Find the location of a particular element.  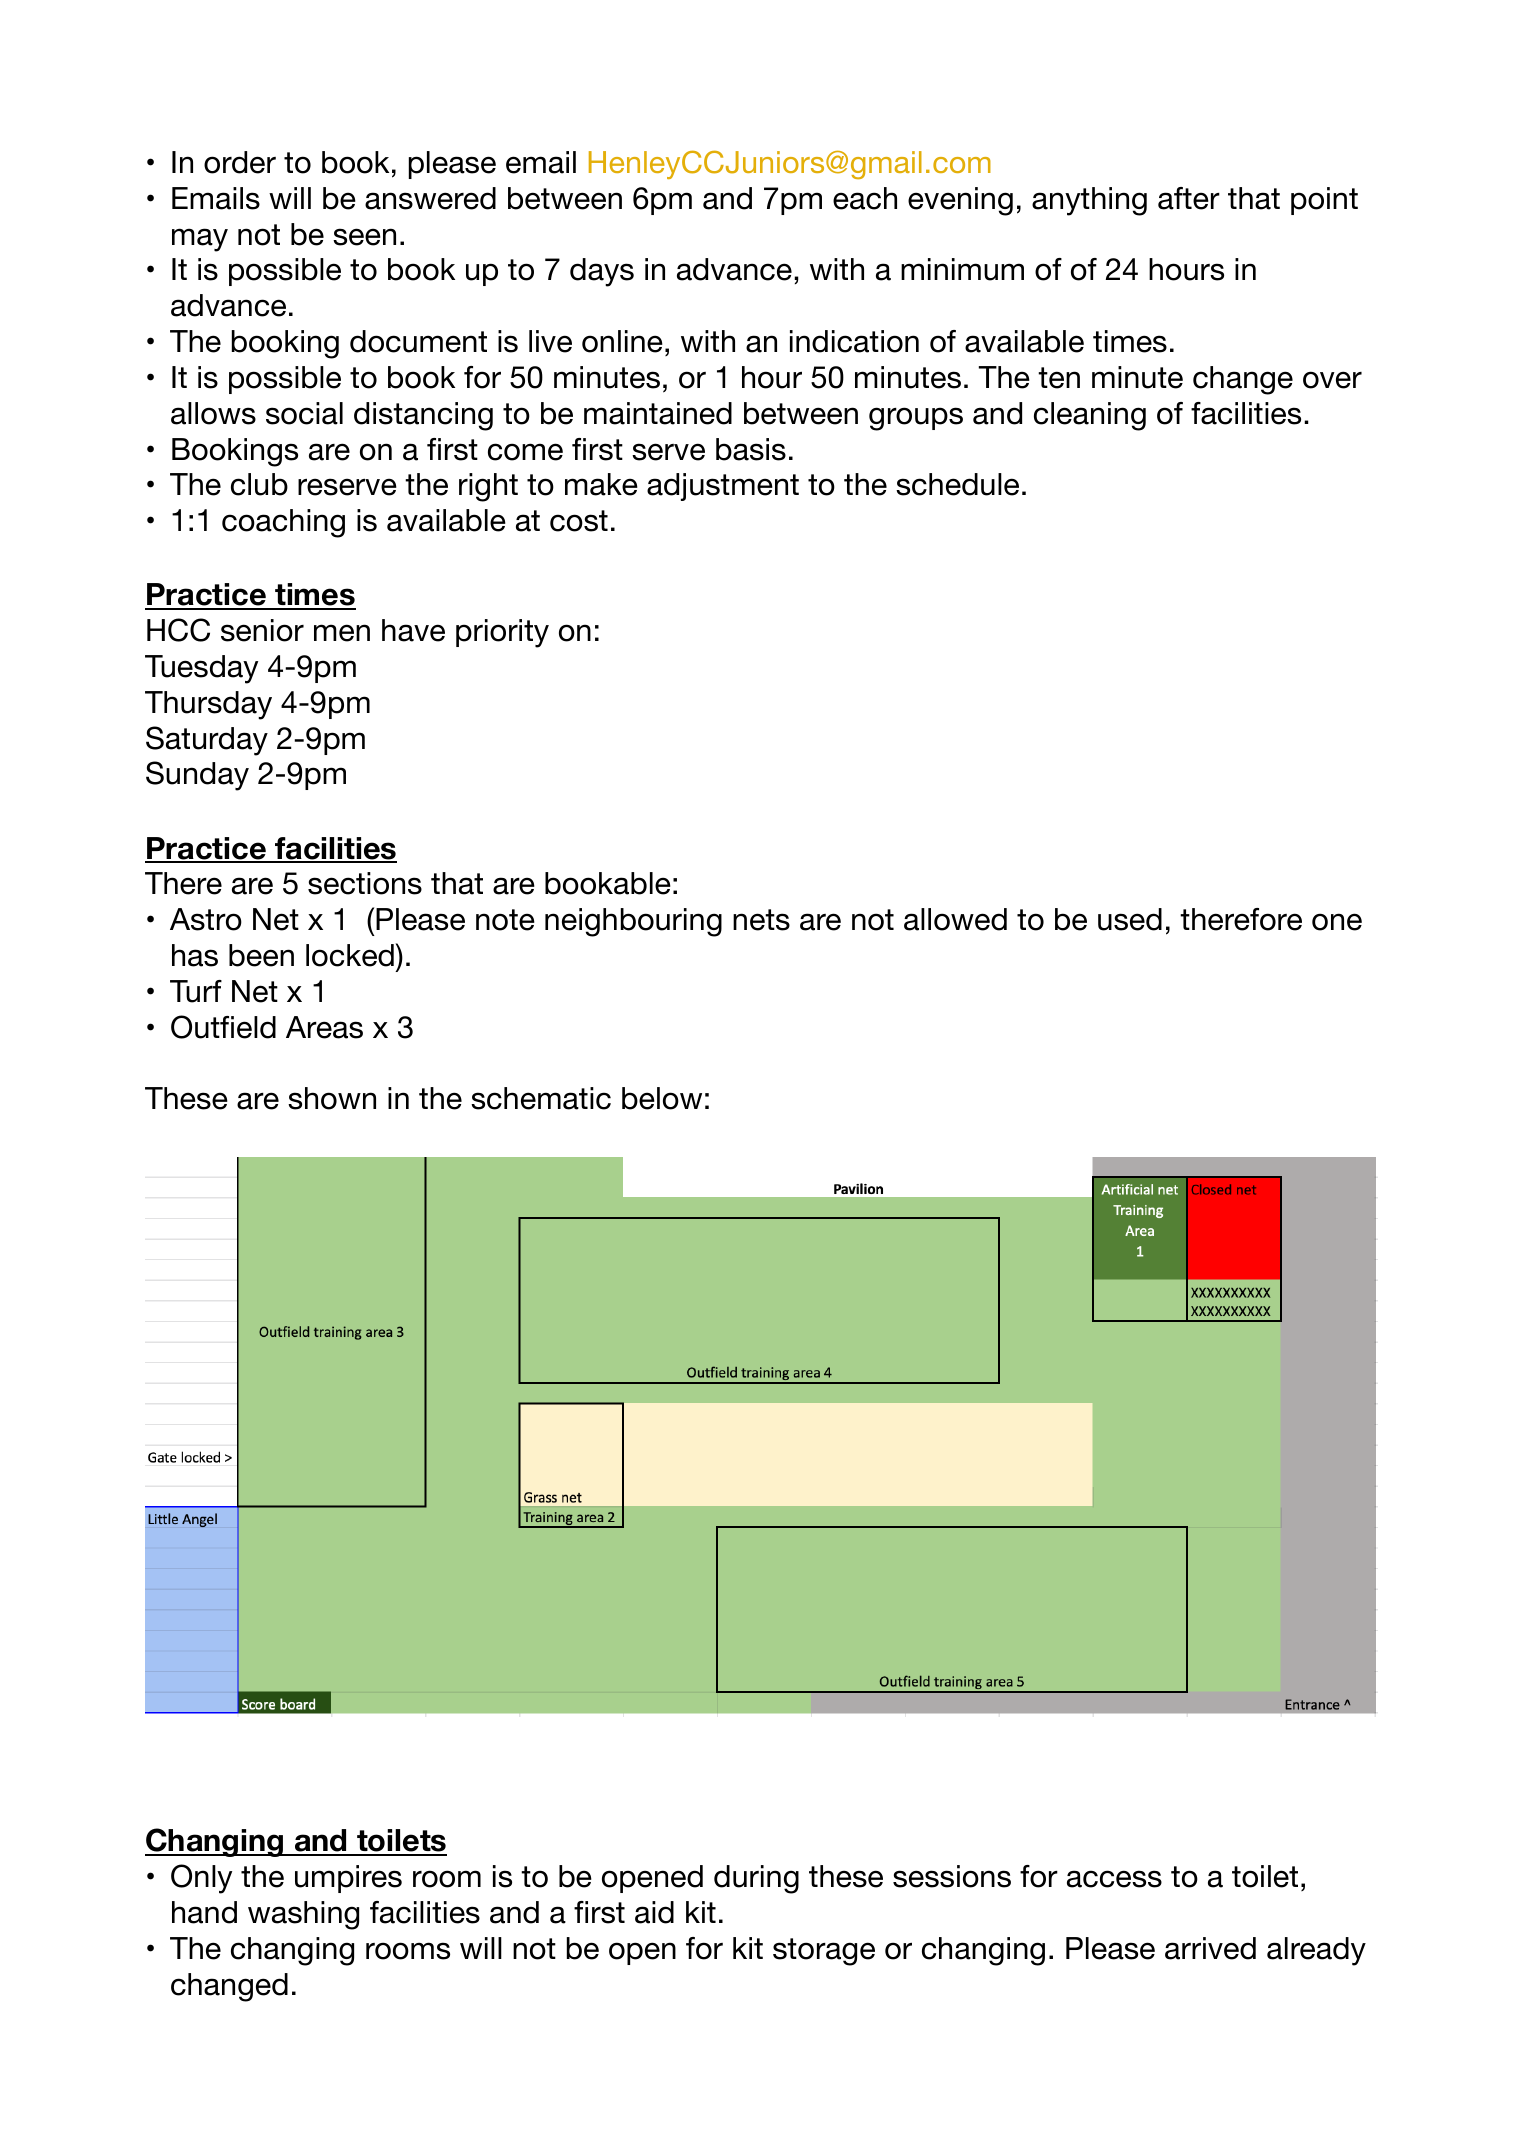

after is located at coordinates (1189, 198).
